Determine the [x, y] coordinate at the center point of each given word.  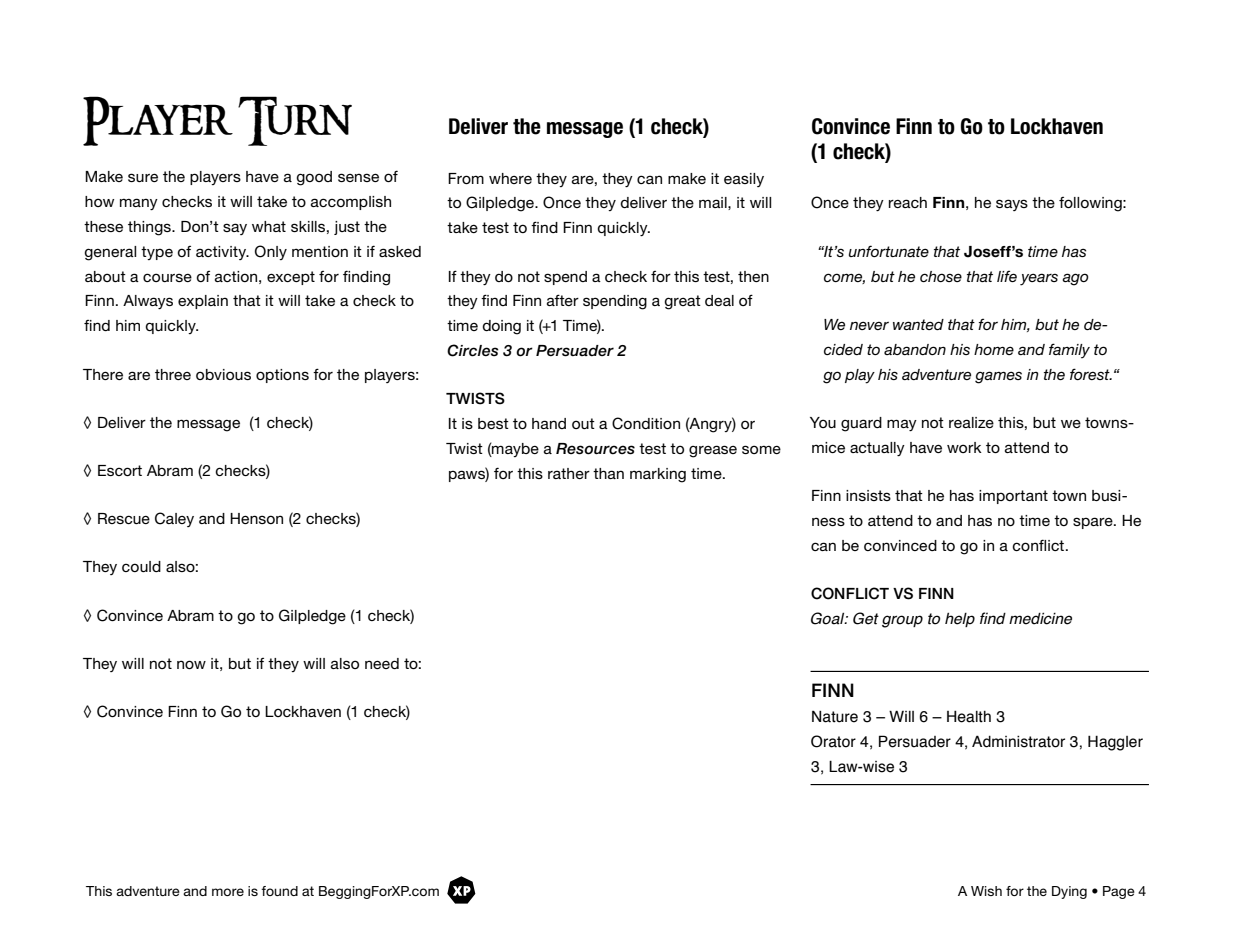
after [563, 300]
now [191, 664]
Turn [295, 121]
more [228, 892]
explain [203, 302]
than [608, 473]
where [510, 178]
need [382, 663]
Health [969, 716]
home [994, 349]
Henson [256, 518]
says [1012, 205]
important [1013, 497]
